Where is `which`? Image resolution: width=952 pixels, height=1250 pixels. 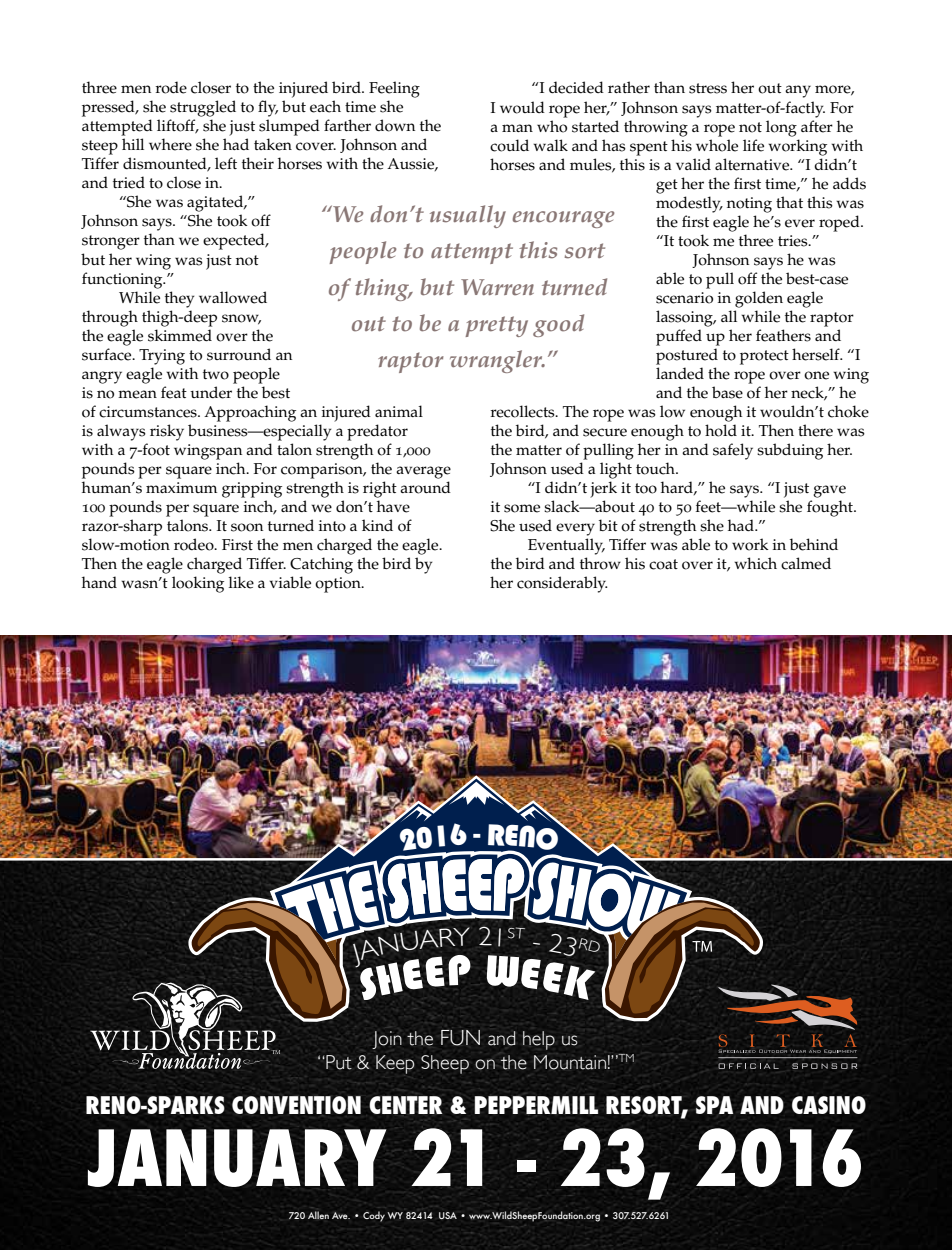 which is located at coordinates (755, 563).
